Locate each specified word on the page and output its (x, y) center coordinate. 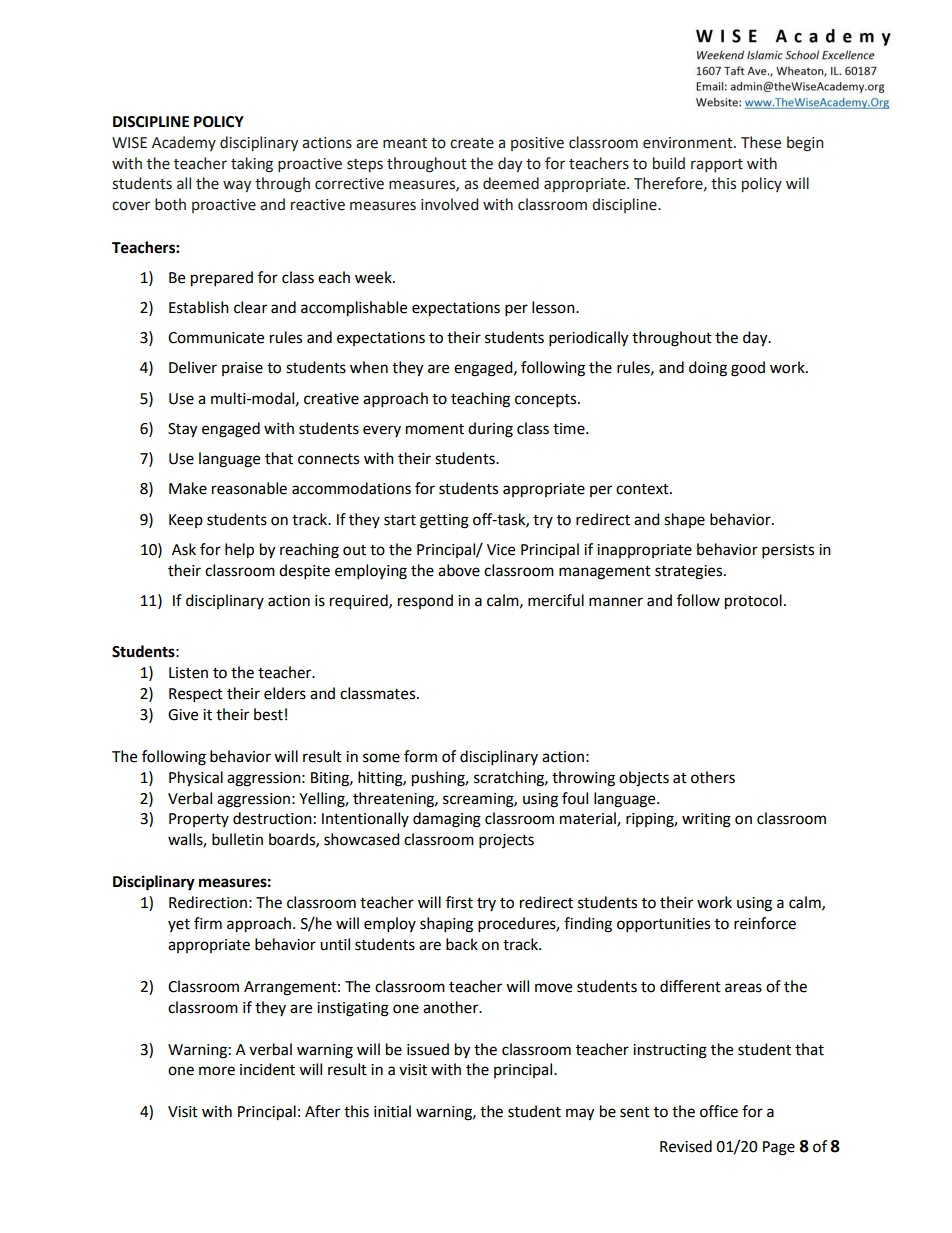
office (719, 1111)
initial (392, 1111)
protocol (753, 602)
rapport (717, 165)
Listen (188, 673)
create (472, 143)
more (217, 1071)
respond (425, 601)
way (237, 186)
